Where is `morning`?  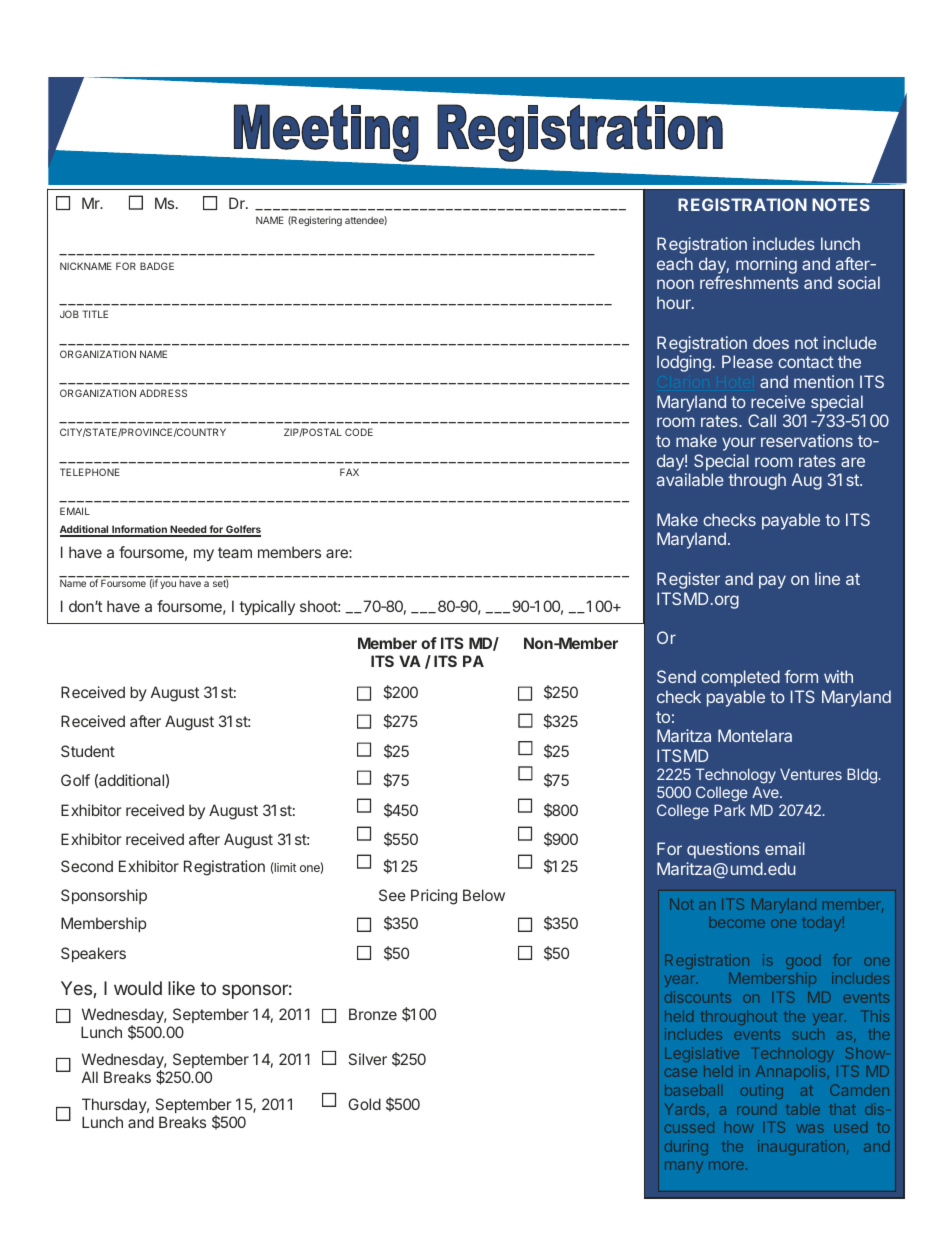 morning is located at coordinates (766, 265).
